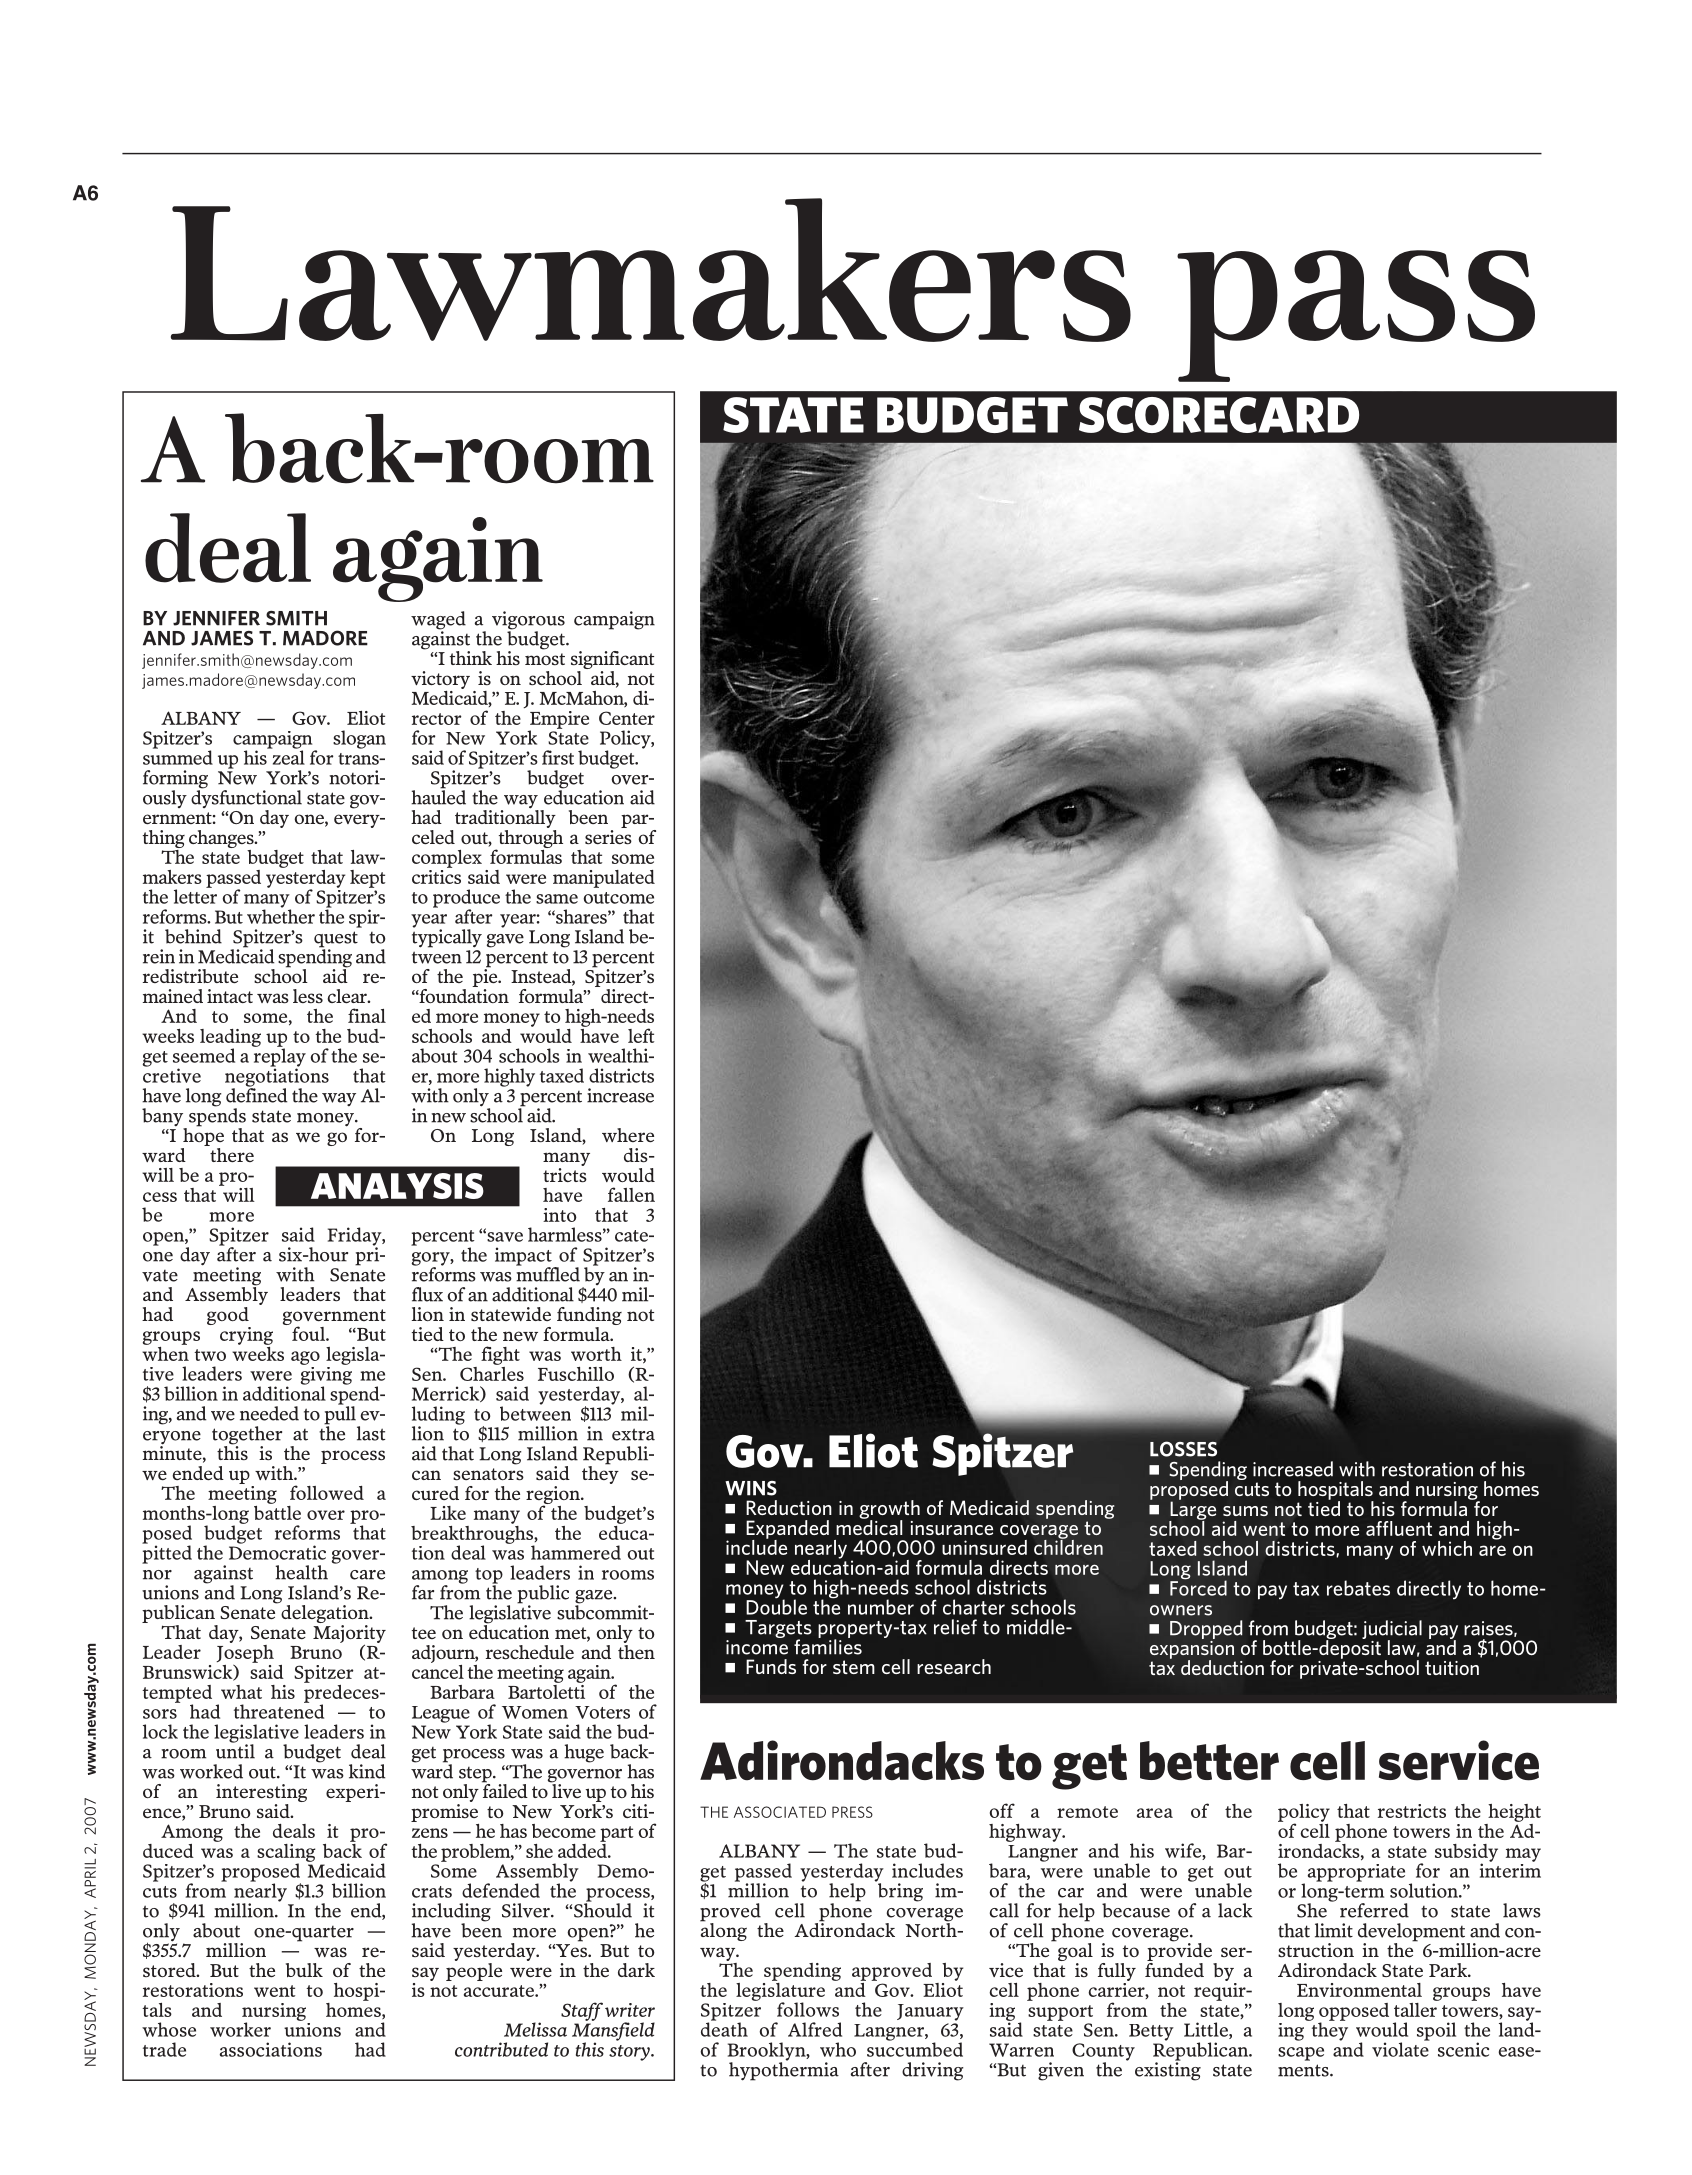 The height and width of the document is (2175, 1692). I want to click on Alfred, so click(815, 2029).
